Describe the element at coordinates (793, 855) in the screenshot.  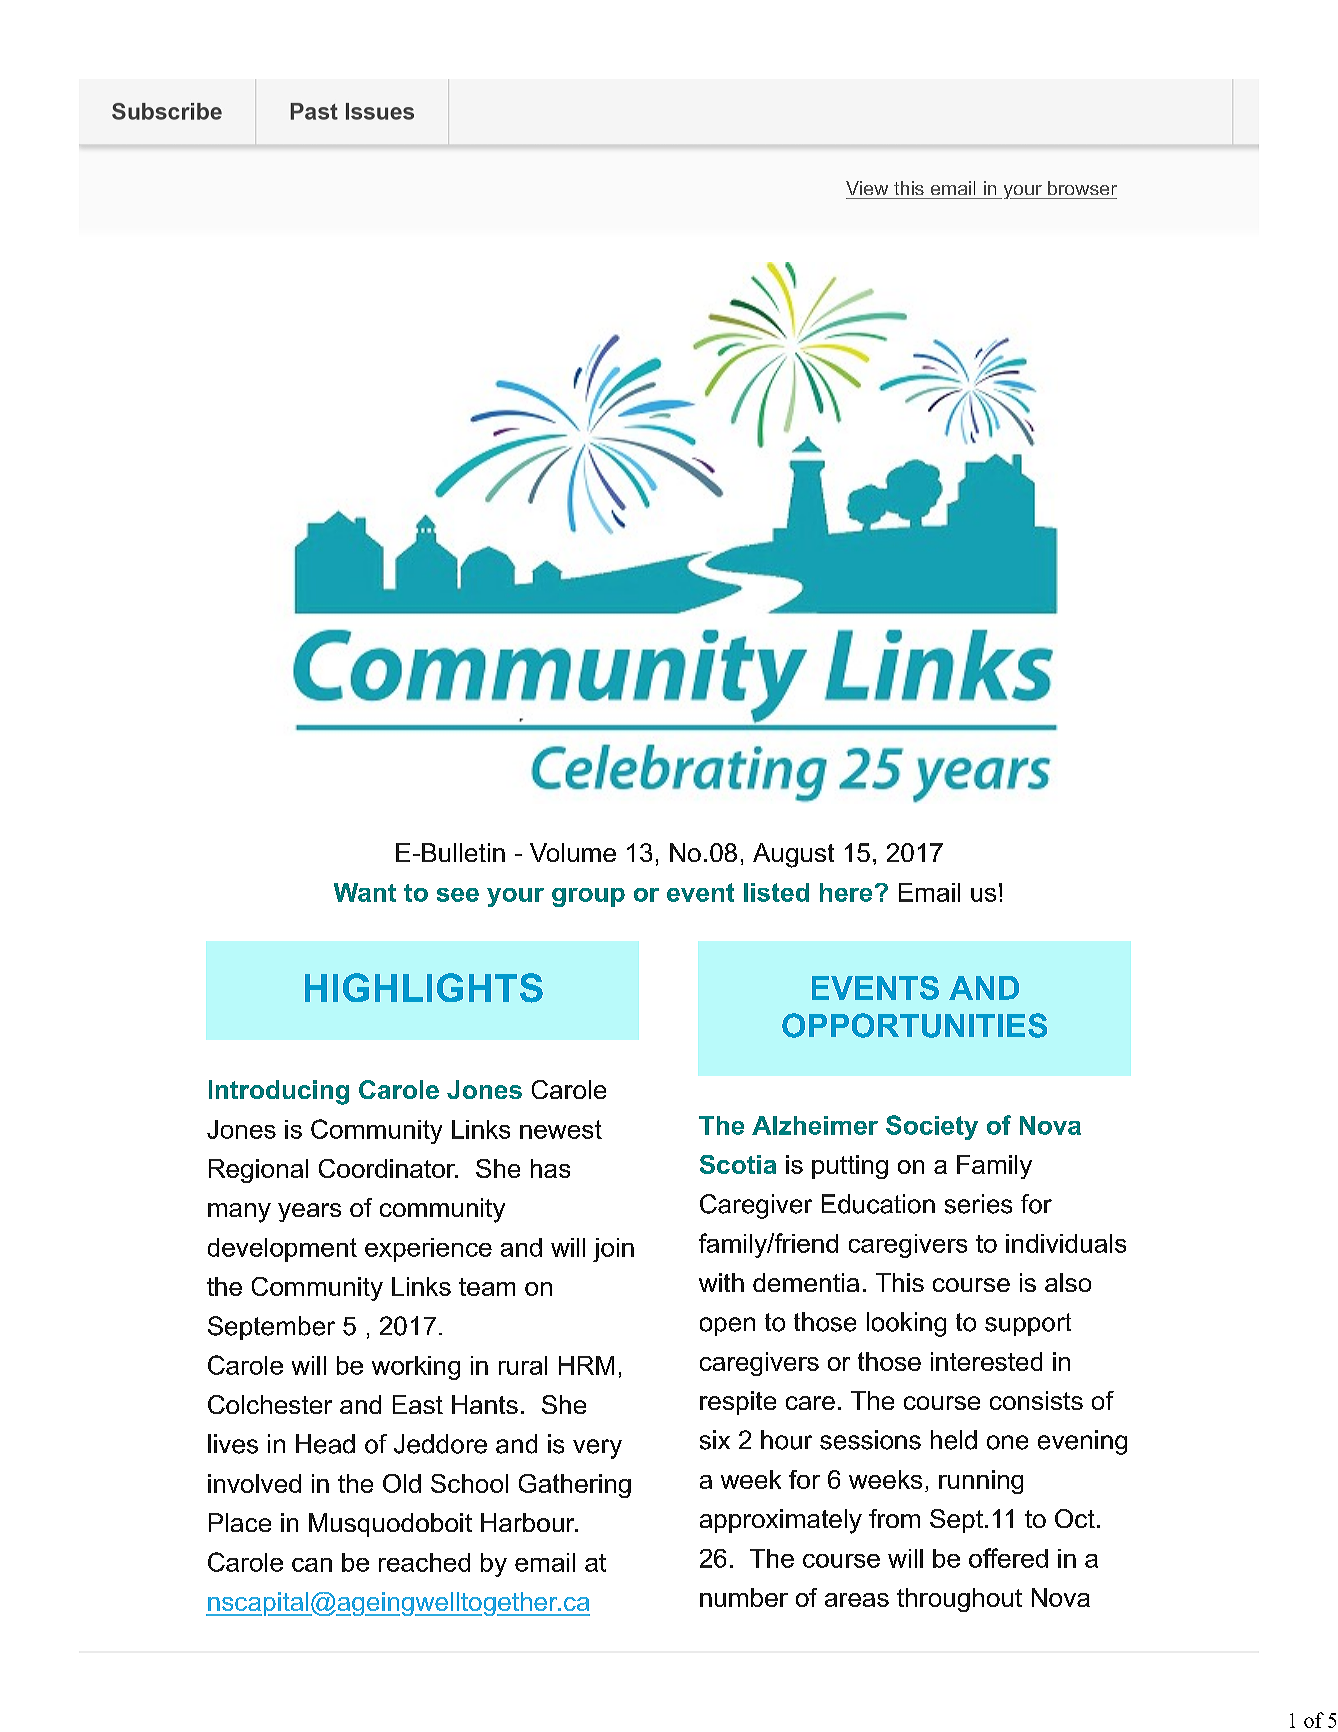
I see `August` at that location.
